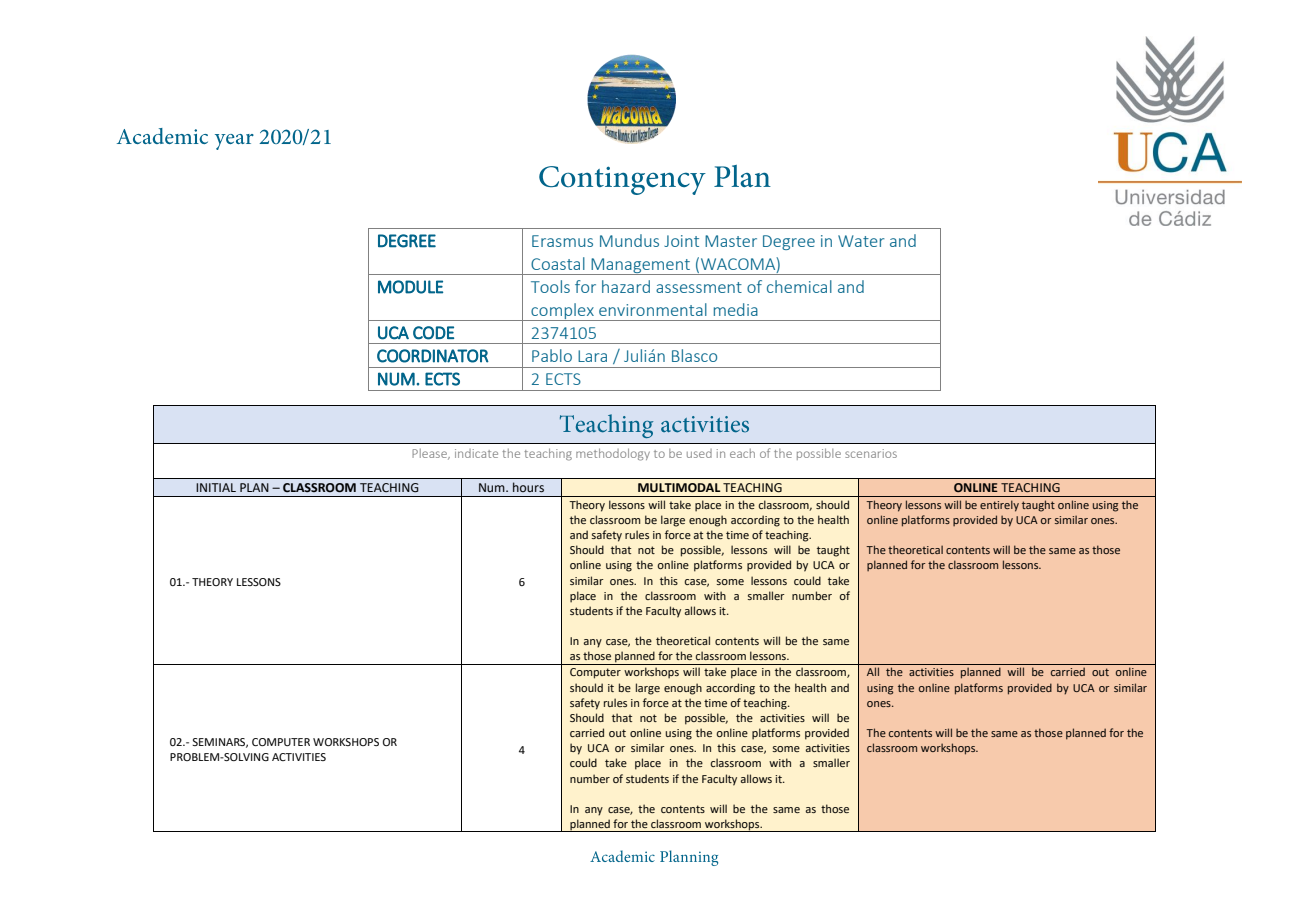  Describe the element at coordinates (871, 453) in the document. I see `scenarios` at that location.
